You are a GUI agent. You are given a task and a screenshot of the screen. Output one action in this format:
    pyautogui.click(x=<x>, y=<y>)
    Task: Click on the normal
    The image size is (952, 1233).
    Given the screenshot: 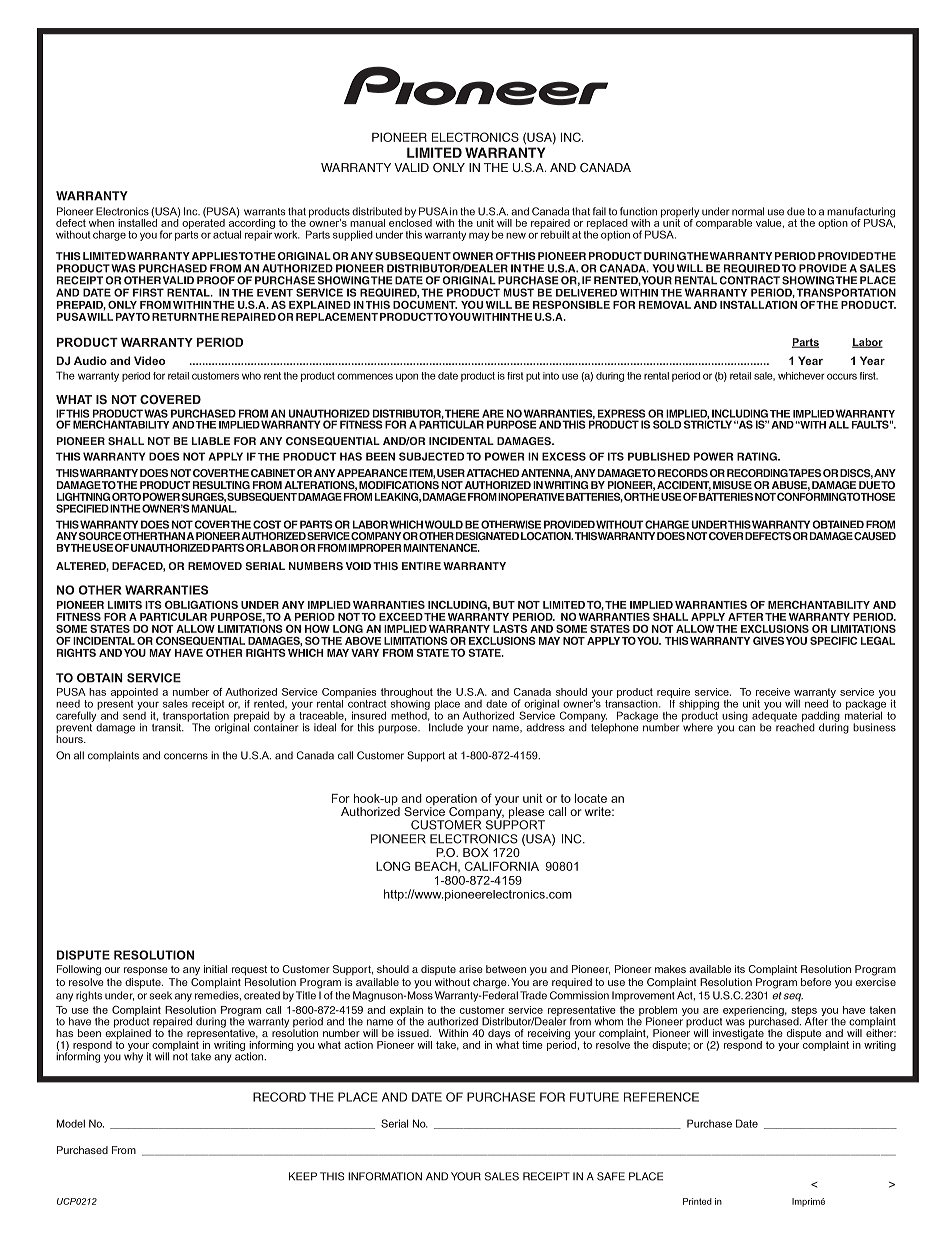 What is the action you would take?
    pyautogui.click(x=748, y=211)
